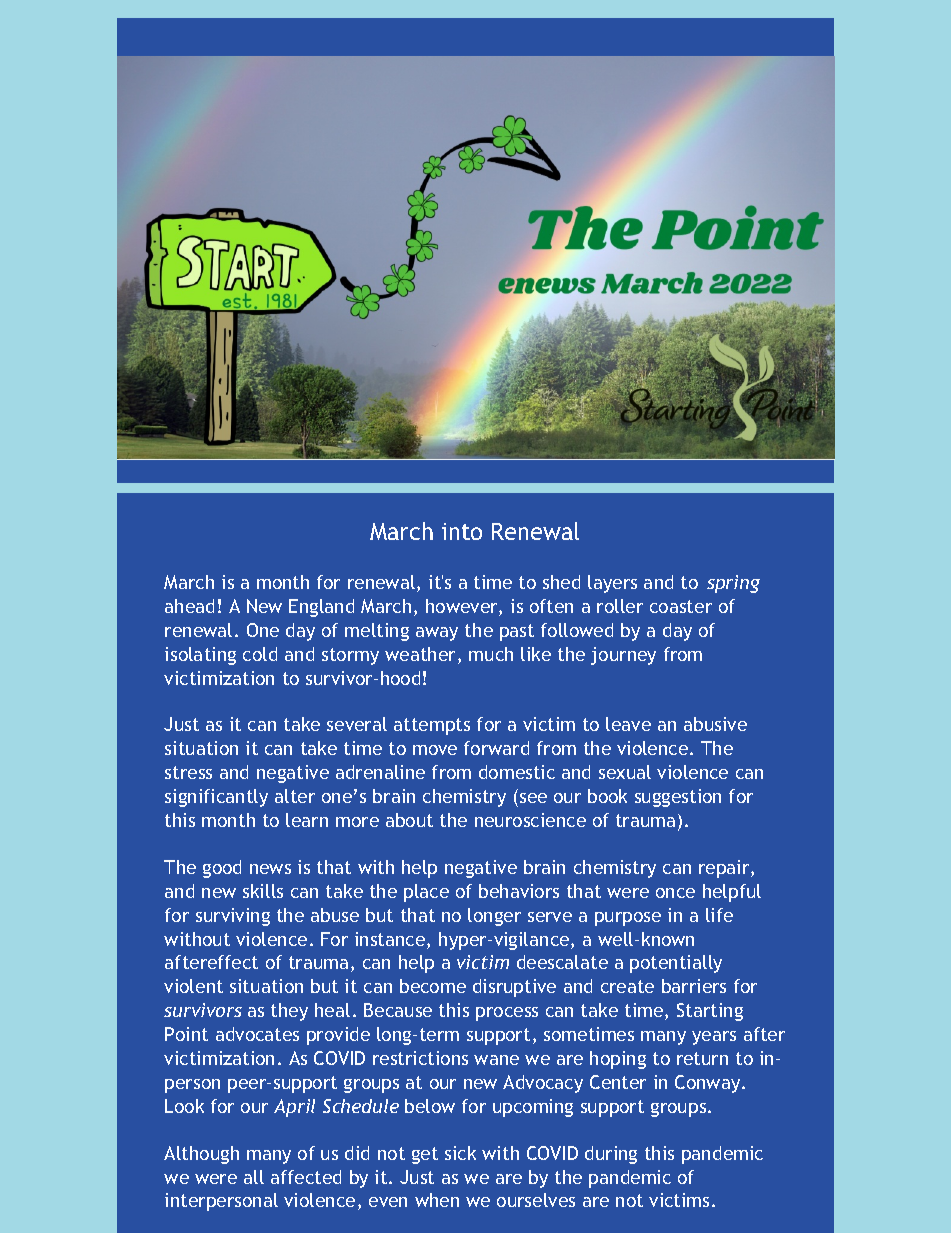 This page has height=1233, width=952. Describe the element at coordinates (257, 1034) in the page. I see `advocates` at that location.
